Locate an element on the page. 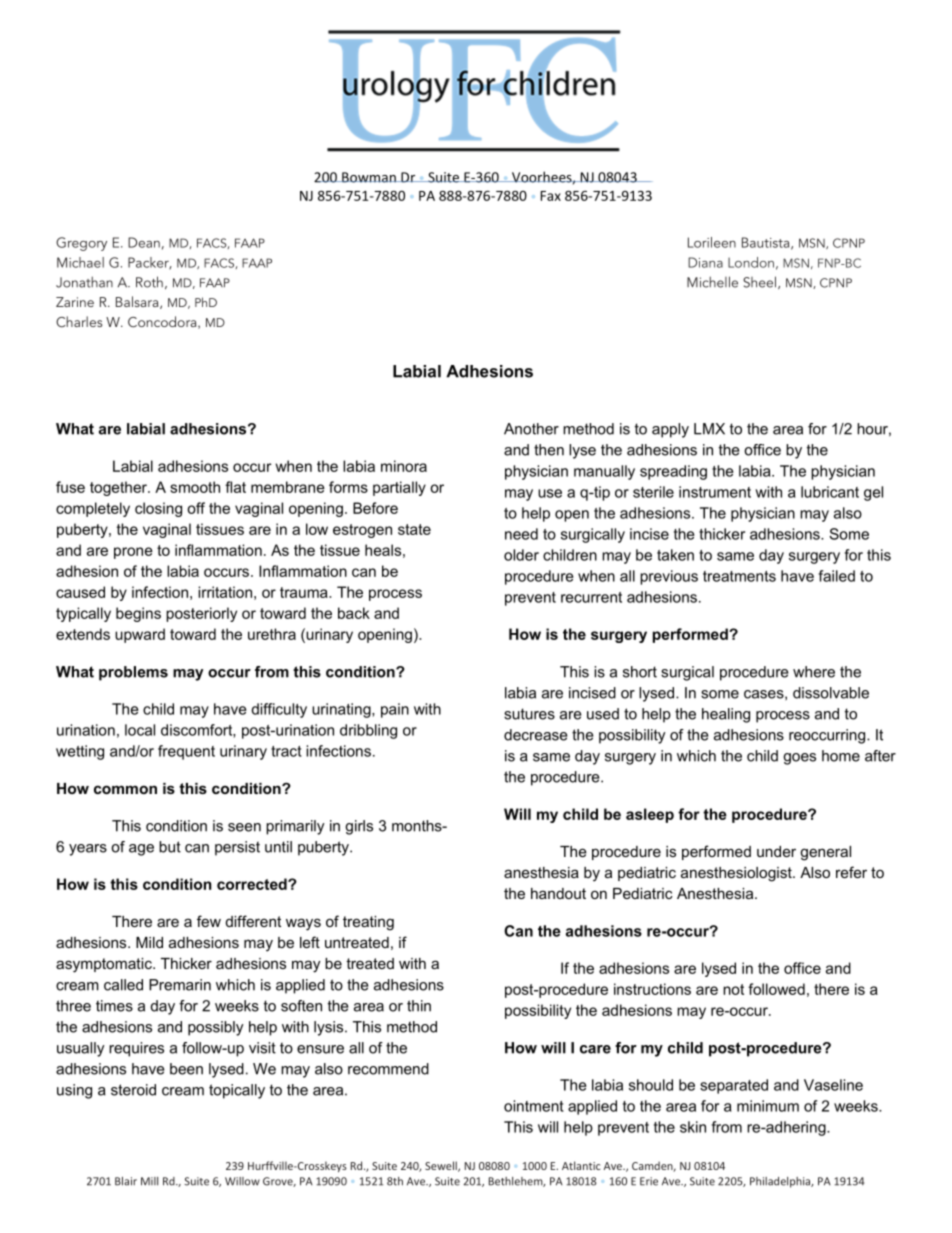 This image has width=952, height=1233. problems is located at coordinates (133, 673).
